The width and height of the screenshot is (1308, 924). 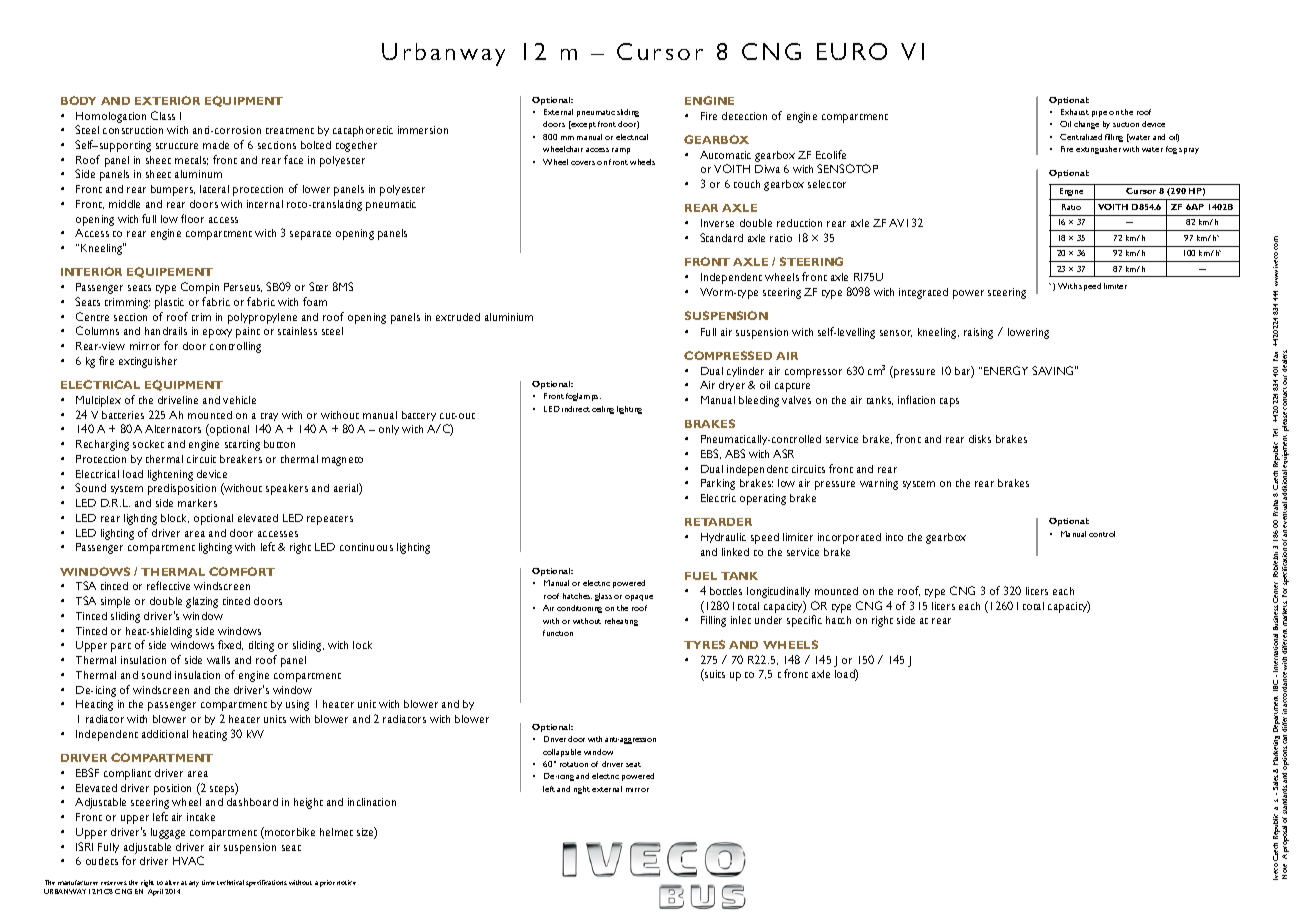 What do you see at coordinates (188, 860) in the screenshot?
I see `HVAC` at bounding box center [188, 860].
